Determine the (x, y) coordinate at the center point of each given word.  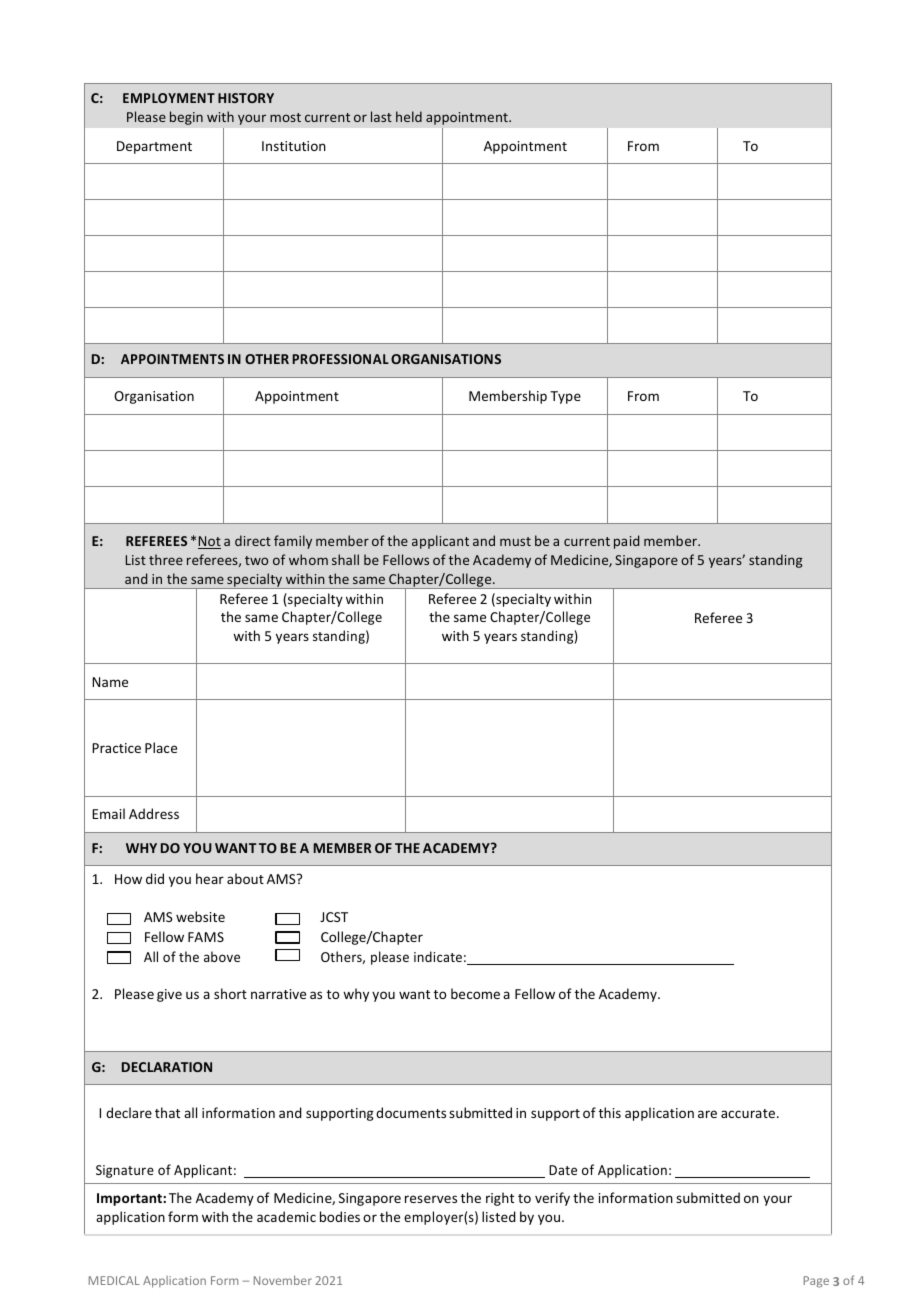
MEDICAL (114, 1280)
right (500, 1199)
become (475, 993)
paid (626, 542)
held (409, 116)
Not (209, 542)
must (515, 541)
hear (210, 878)
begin (186, 118)
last (381, 116)
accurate (749, 1113)
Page (816, 1282)
